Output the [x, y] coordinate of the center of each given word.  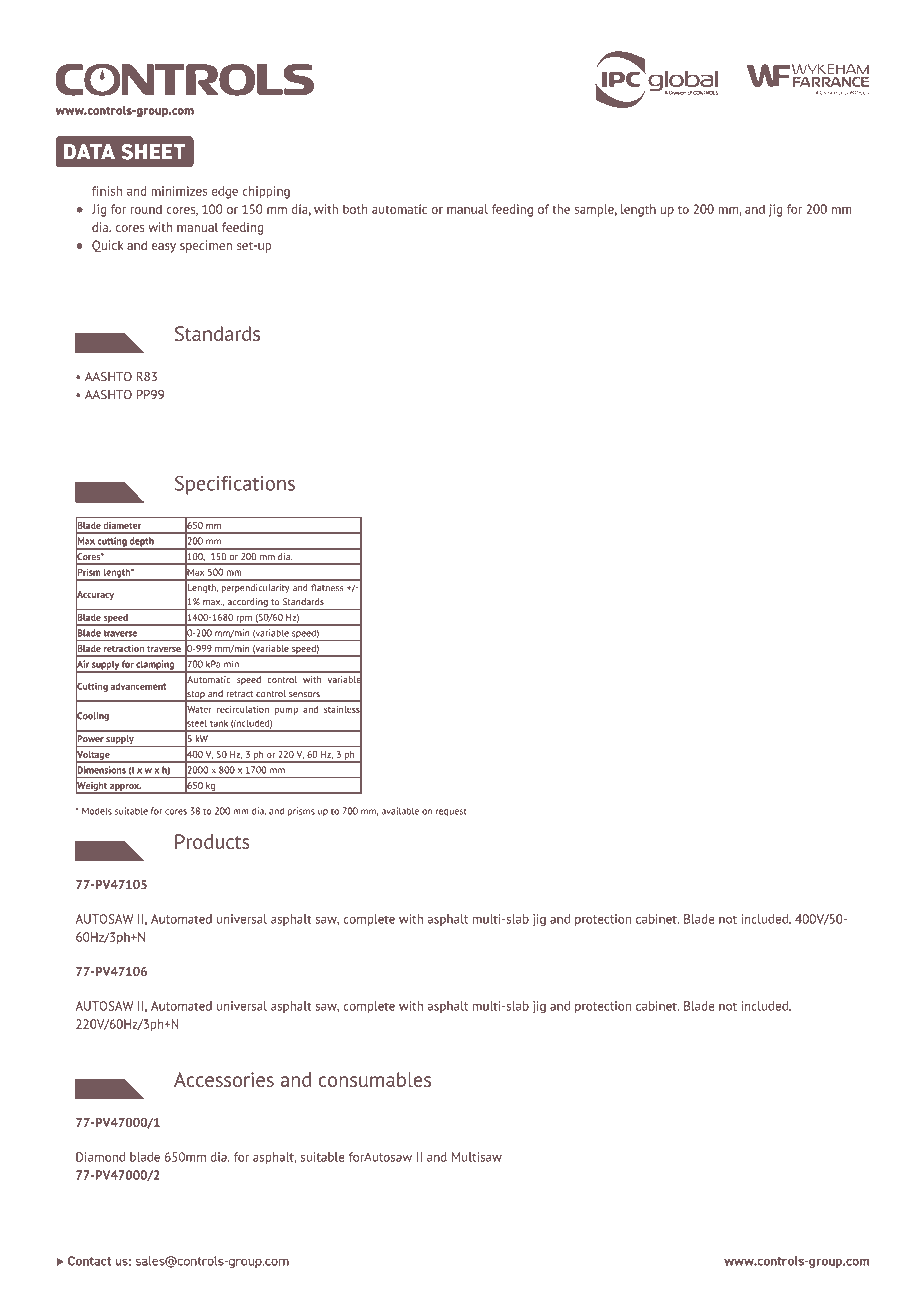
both [355, 209]
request [451, 812]
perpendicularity [255, 589]
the [561, 209]
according [248, 604]
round [146, 209]
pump [286, 711]
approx [125, 788]
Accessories [224, 1079]
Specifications [235, 485]
